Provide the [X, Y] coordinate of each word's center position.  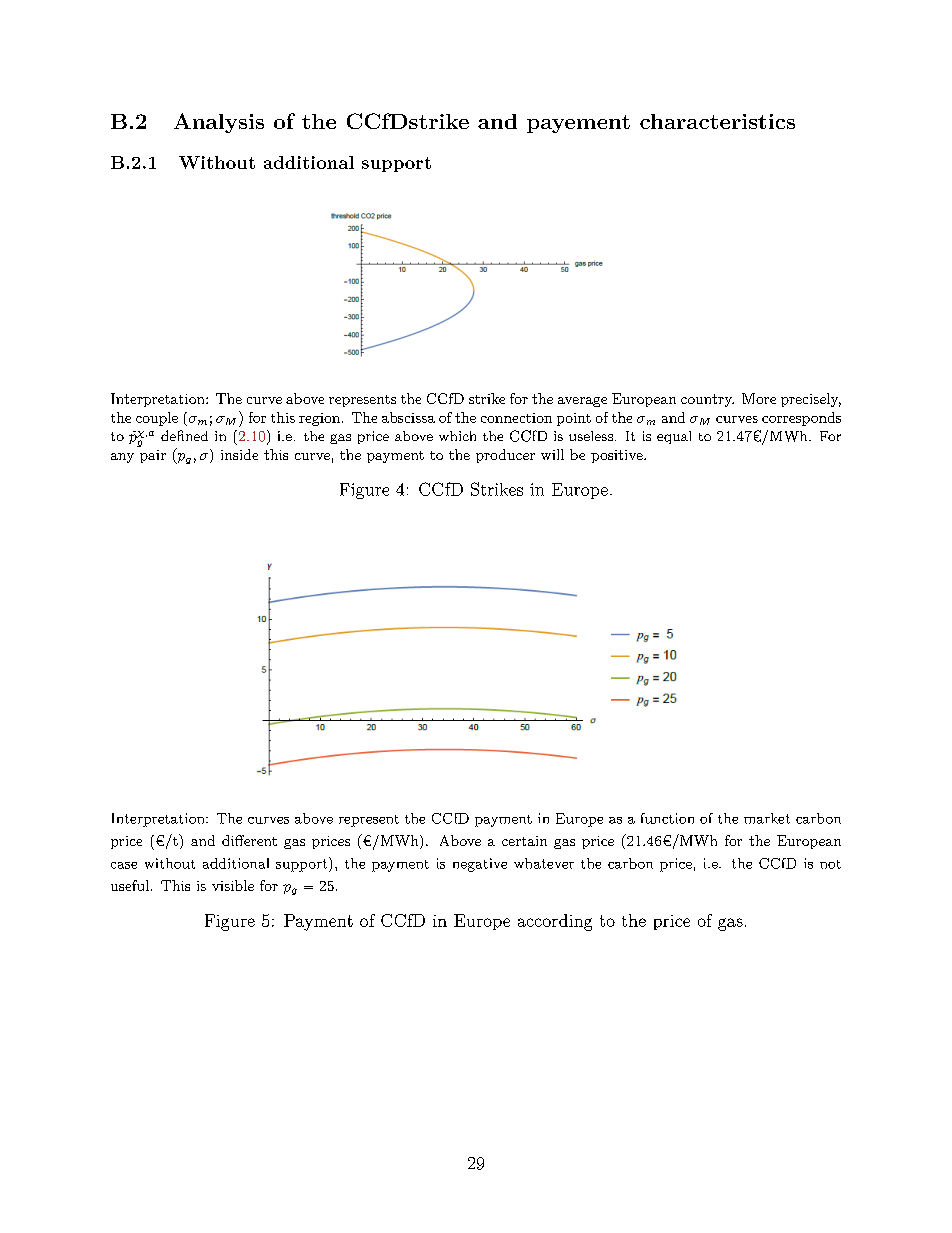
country [707, 400]
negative [480, 865]
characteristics [717, 121]
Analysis [219, 123]
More [759, 398]
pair [153, 456]
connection [516, 418]
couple [157, 419]
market [767, 818]
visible [233, 885]
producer [505, 456]
